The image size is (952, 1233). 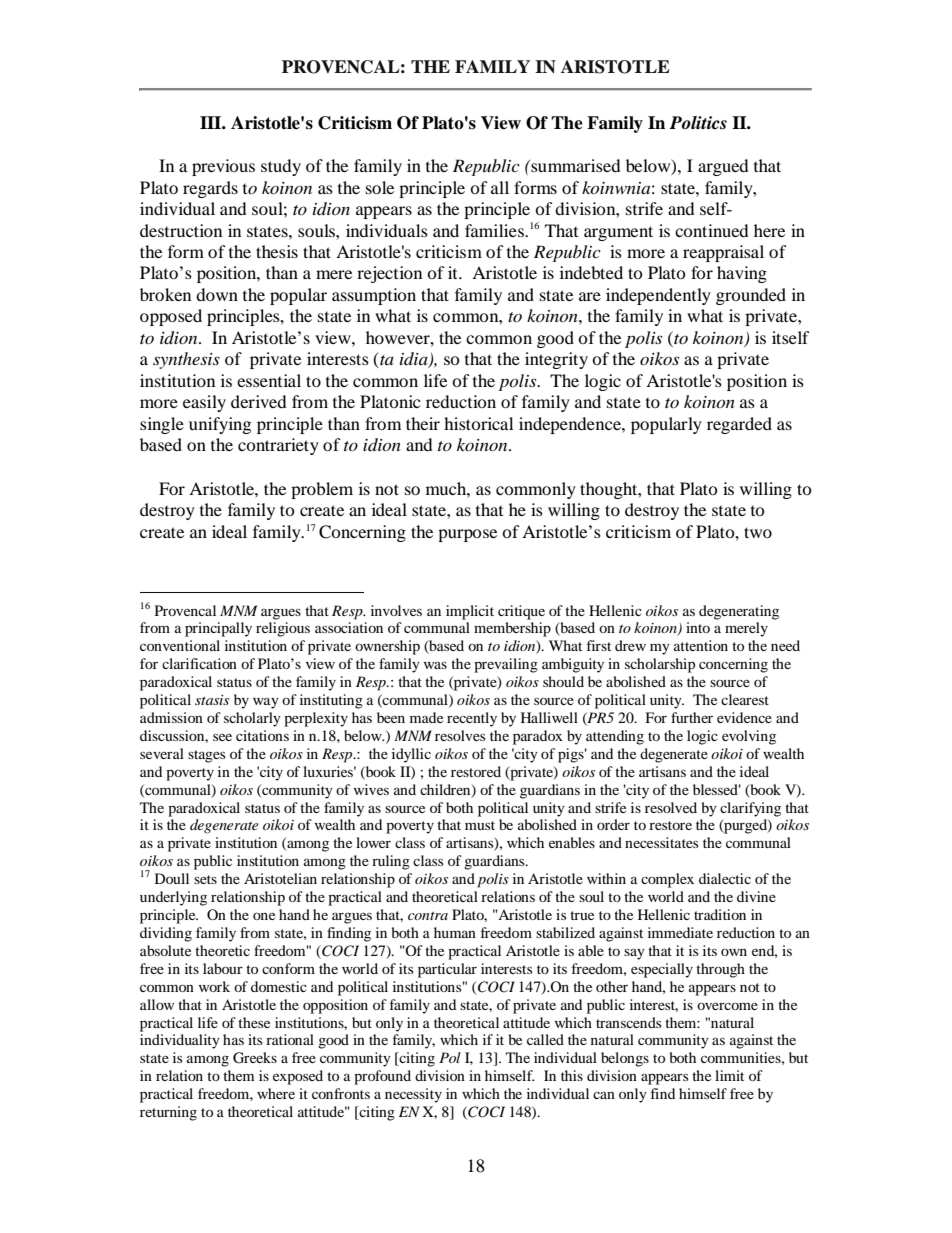 I want to click on principally, so click(x=218, y=629).
